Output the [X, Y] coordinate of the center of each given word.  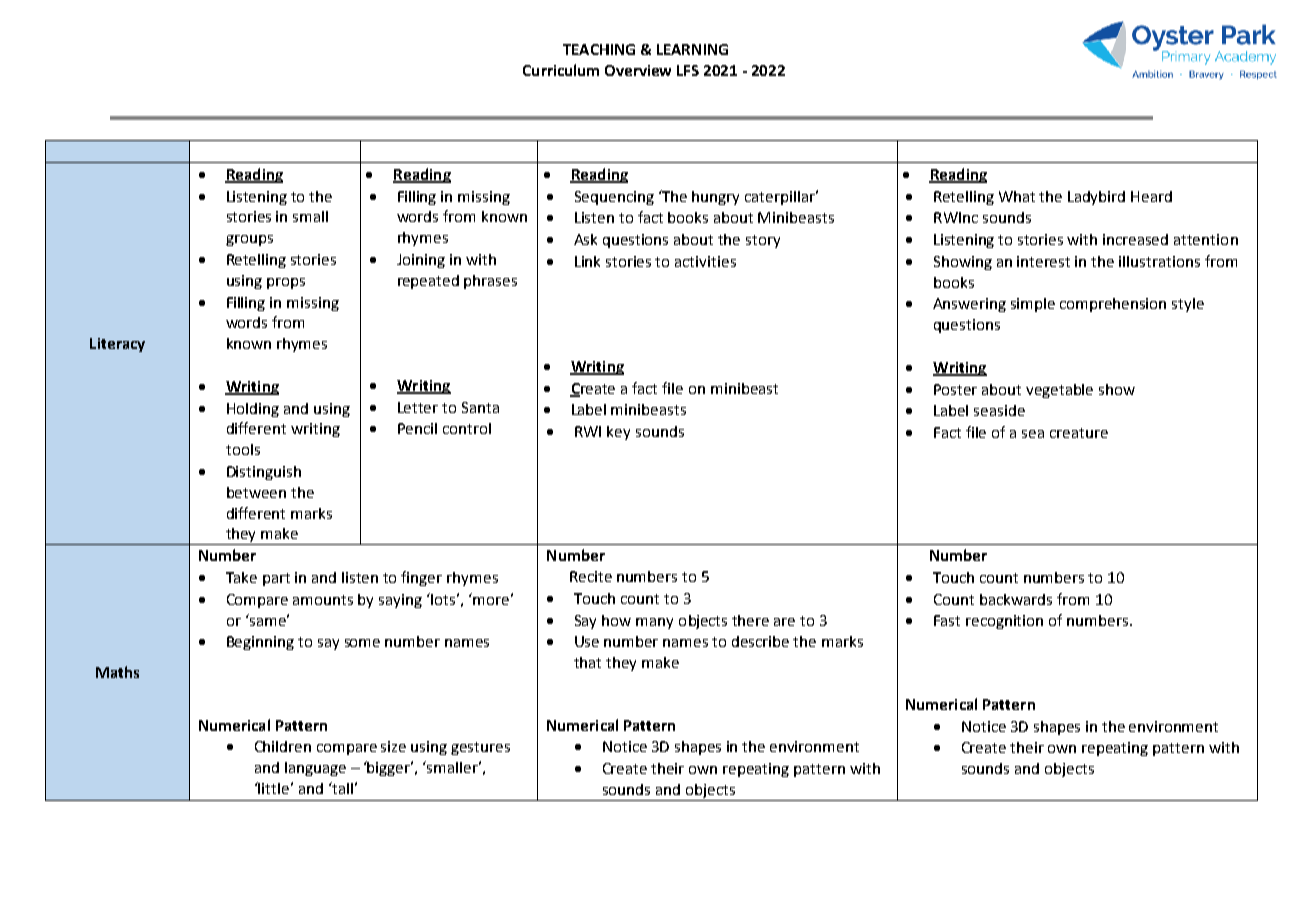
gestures [480, 748]
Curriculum [561, 70]
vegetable [1059, 391]
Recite [591, 576]
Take [241, 577]
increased [1135, 239]
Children [283, 746]
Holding [253, 410]
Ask [585, 239]
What [1017, 196]
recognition [1004, 622]
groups [249, 240]
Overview [638, 70]
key [618, 433]
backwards [1016, 599]
